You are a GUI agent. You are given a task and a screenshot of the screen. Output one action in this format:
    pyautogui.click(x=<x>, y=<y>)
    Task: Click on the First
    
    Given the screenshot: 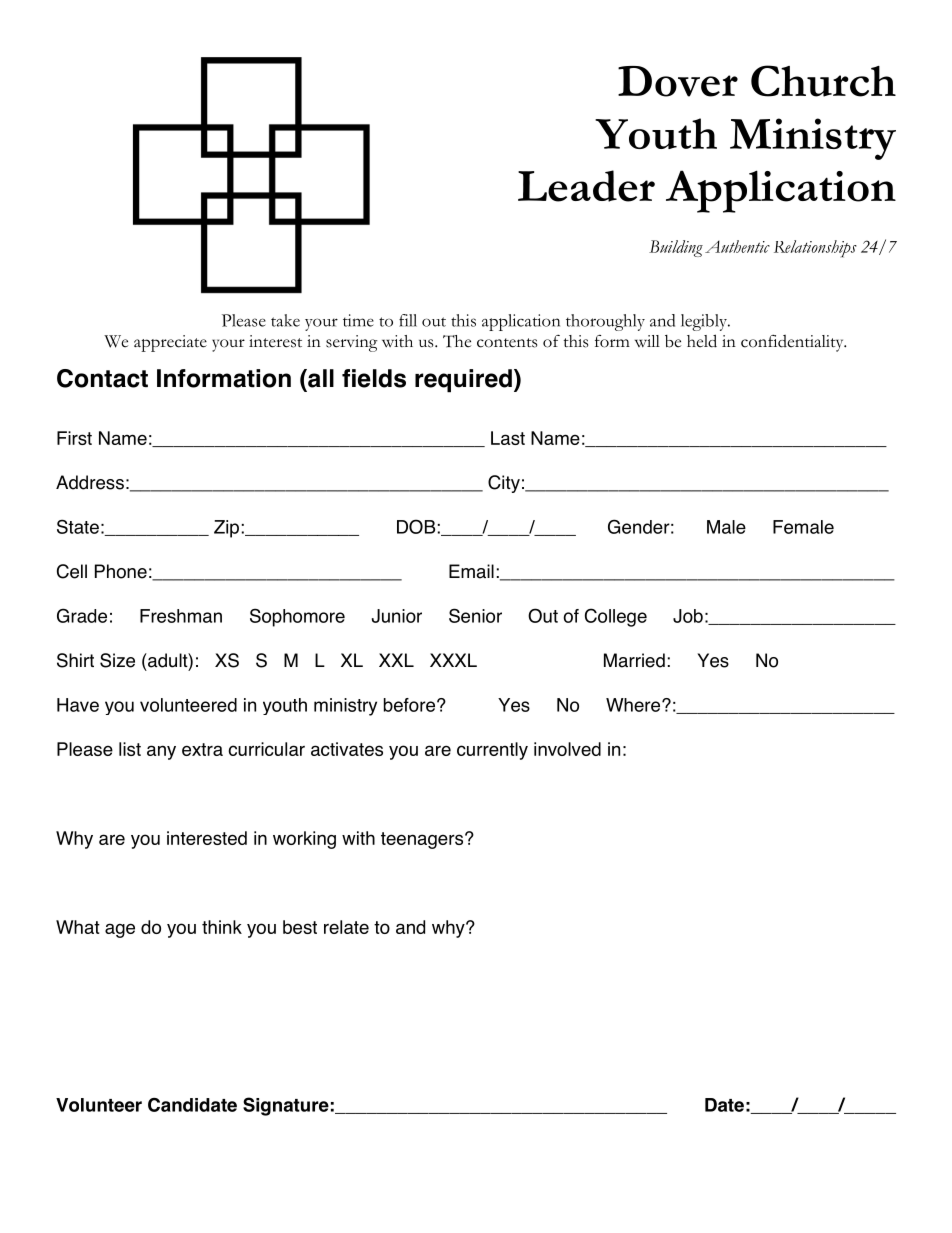 What is the action you would take?
    pyautogui.click(x=74, y=438)
